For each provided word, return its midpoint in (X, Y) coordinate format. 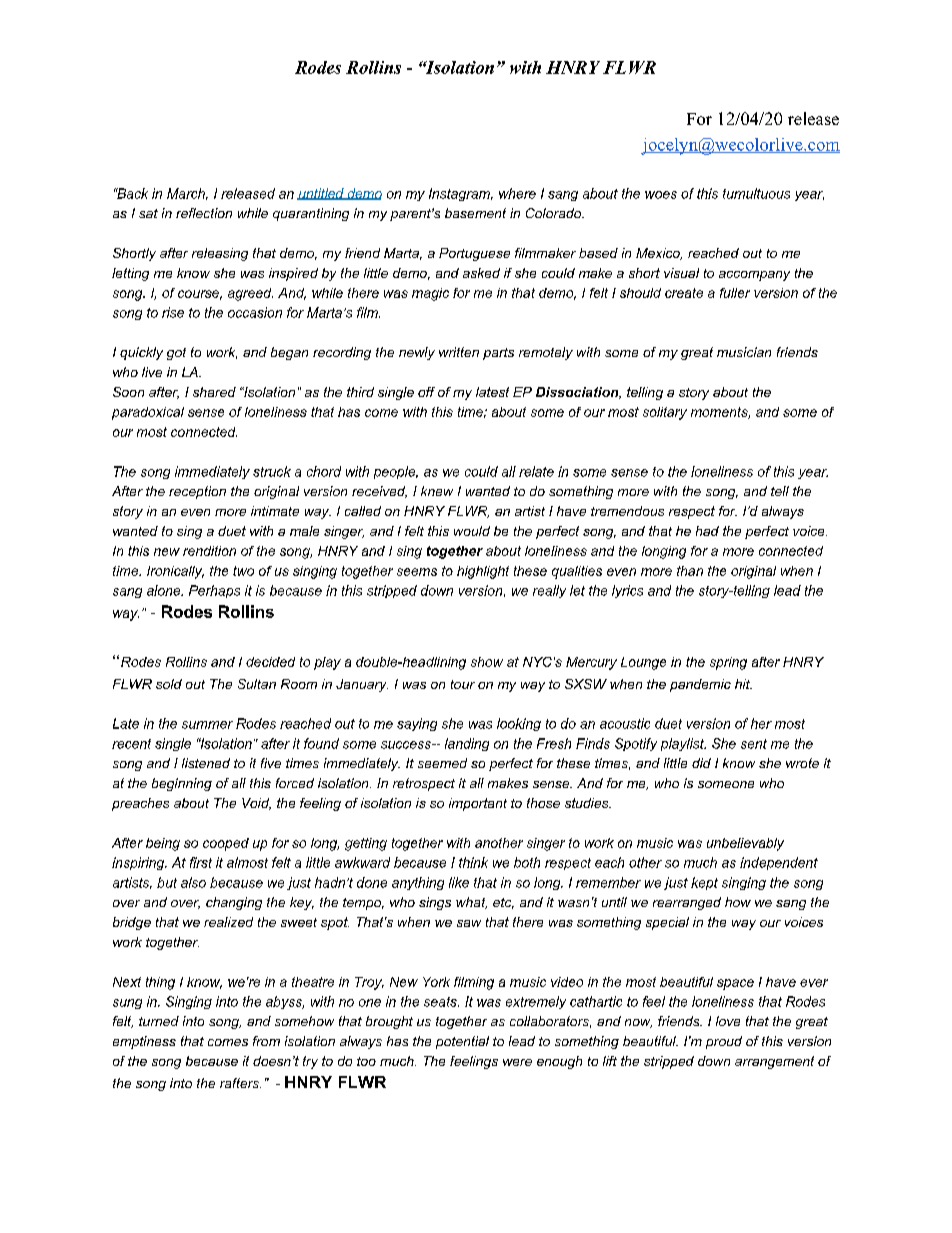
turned (159, 1021)
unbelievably (745, 844)
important (478, 804)
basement (475, 213)
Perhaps (214, 591)
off (426, 392)
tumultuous (756, 193)
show (487, 662)
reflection (204, 213)
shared (214, 392)
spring (728, 663)
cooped (226, 844)
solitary (665, 413)
